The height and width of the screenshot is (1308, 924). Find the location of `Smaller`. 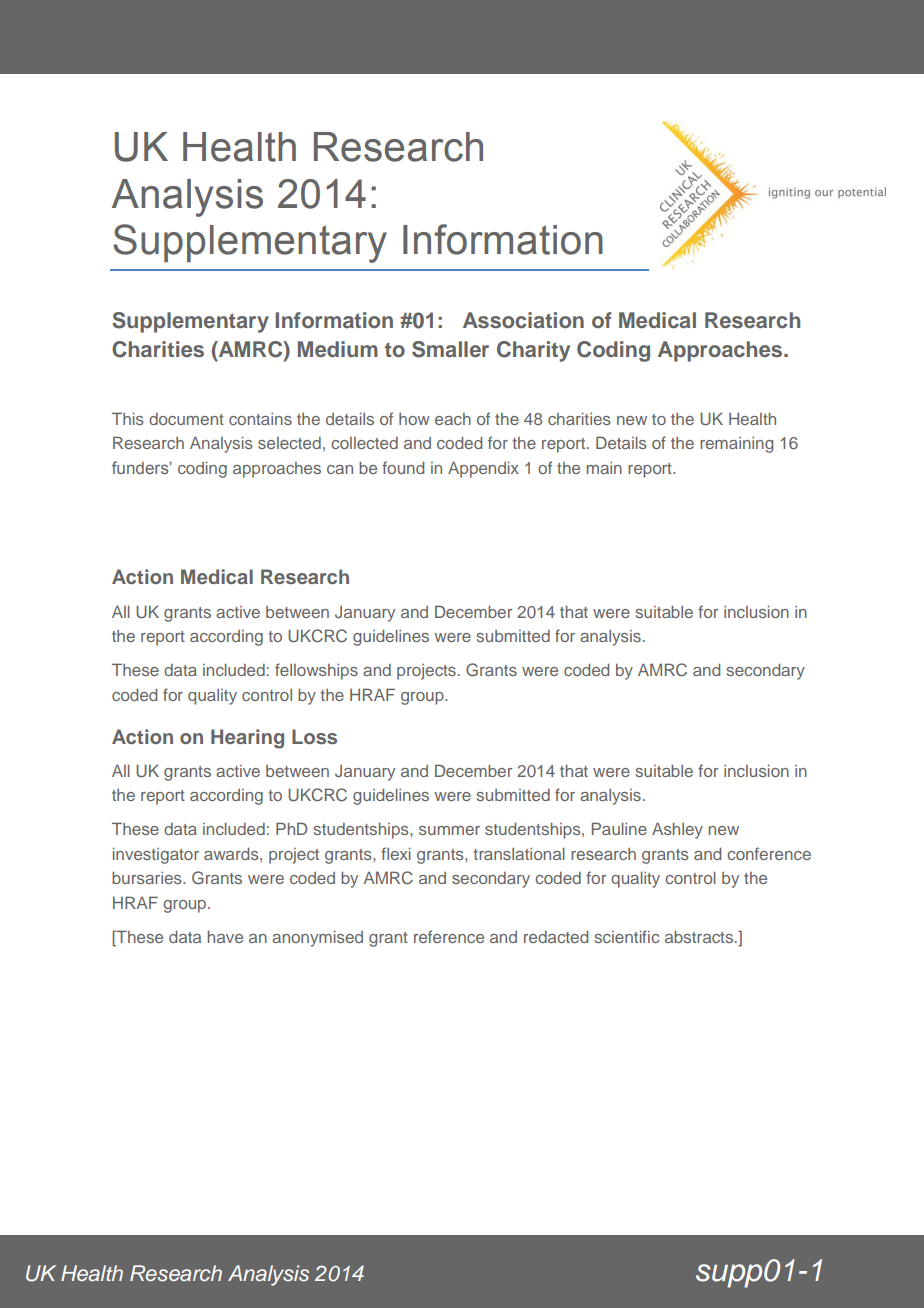

Smaller is located at coordinates (450, 349).
